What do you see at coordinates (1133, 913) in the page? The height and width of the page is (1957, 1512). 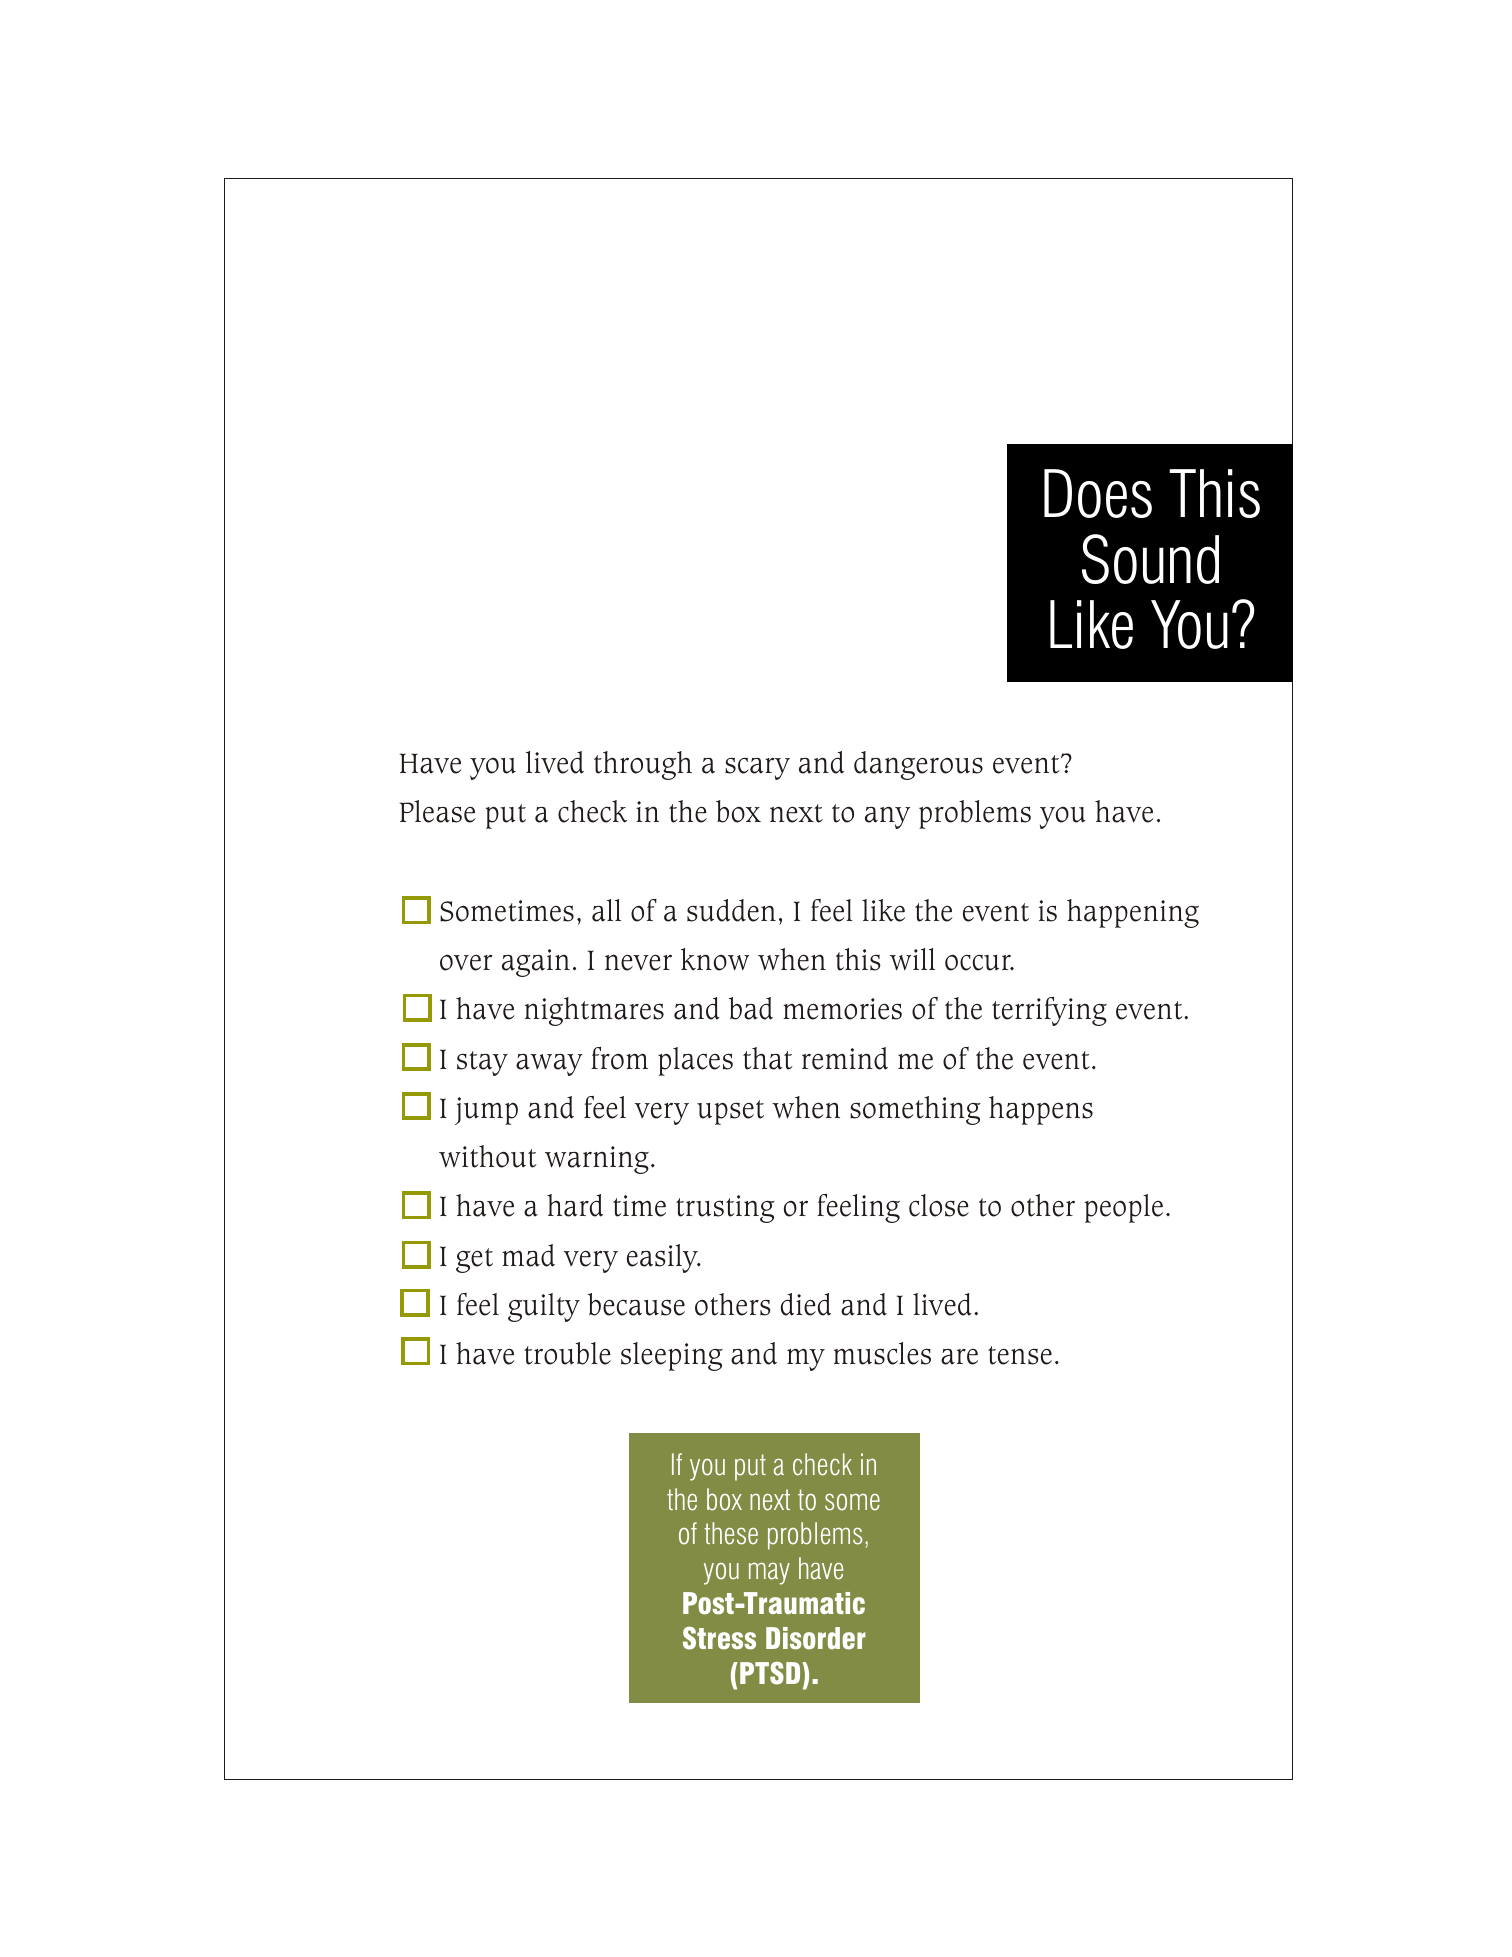 I see `happening` at bounding box center [1133, 913].
